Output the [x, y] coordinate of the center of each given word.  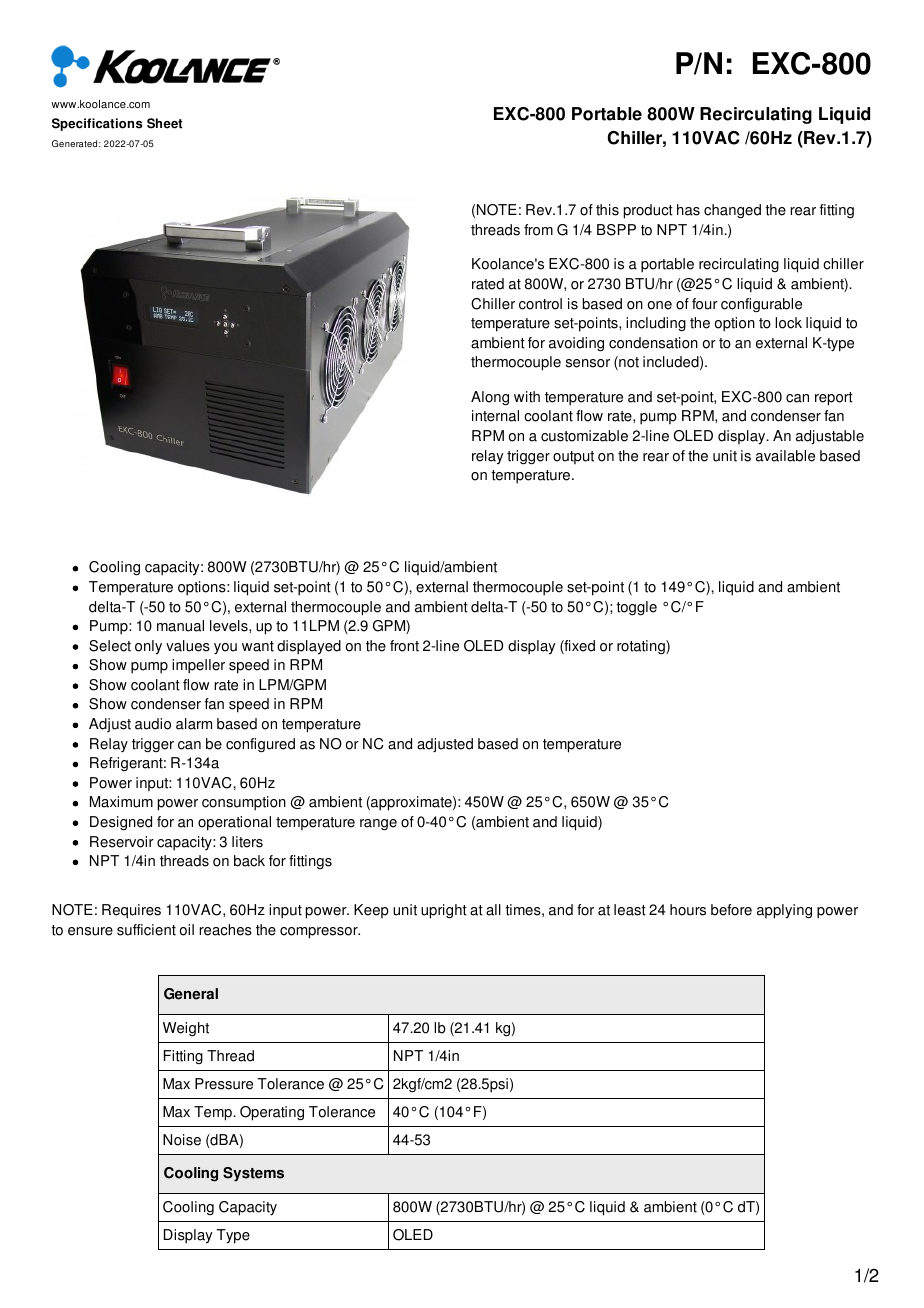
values [188, 646]
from [538, 230]
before [731, 910]
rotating [642, 647]
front [404, 646]
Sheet [164, 123]
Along [490, 398]
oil [187, 930]
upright [444, 911]
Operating [272, 1113]
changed [732, 211]
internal [495, 416]
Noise [182, 1140]
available [785, 456]
